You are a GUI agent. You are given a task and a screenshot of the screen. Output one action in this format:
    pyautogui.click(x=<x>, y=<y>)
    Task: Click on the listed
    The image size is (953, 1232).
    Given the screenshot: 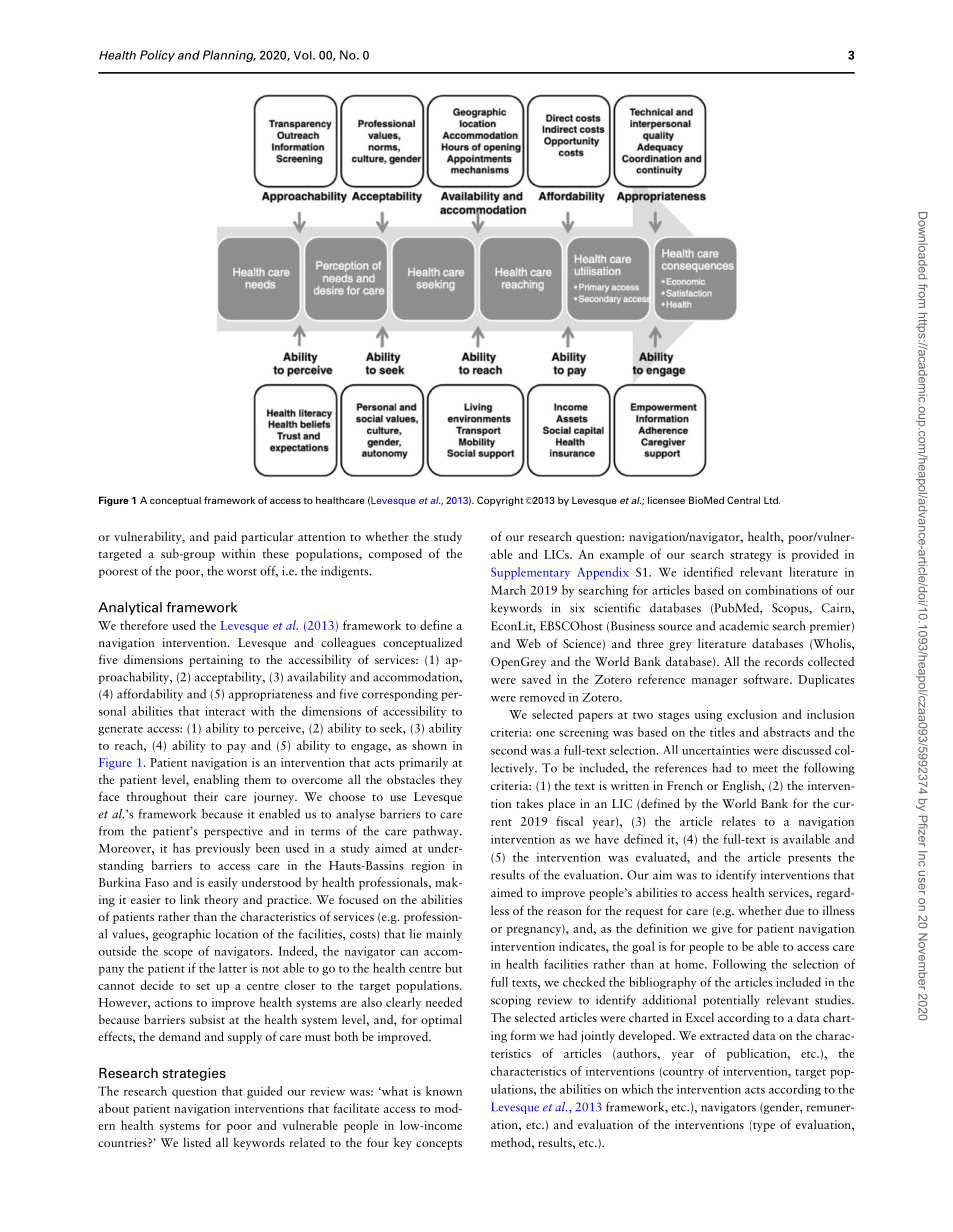 What is the action you would take?
    pyautogui.click(x=197, y=1142)
